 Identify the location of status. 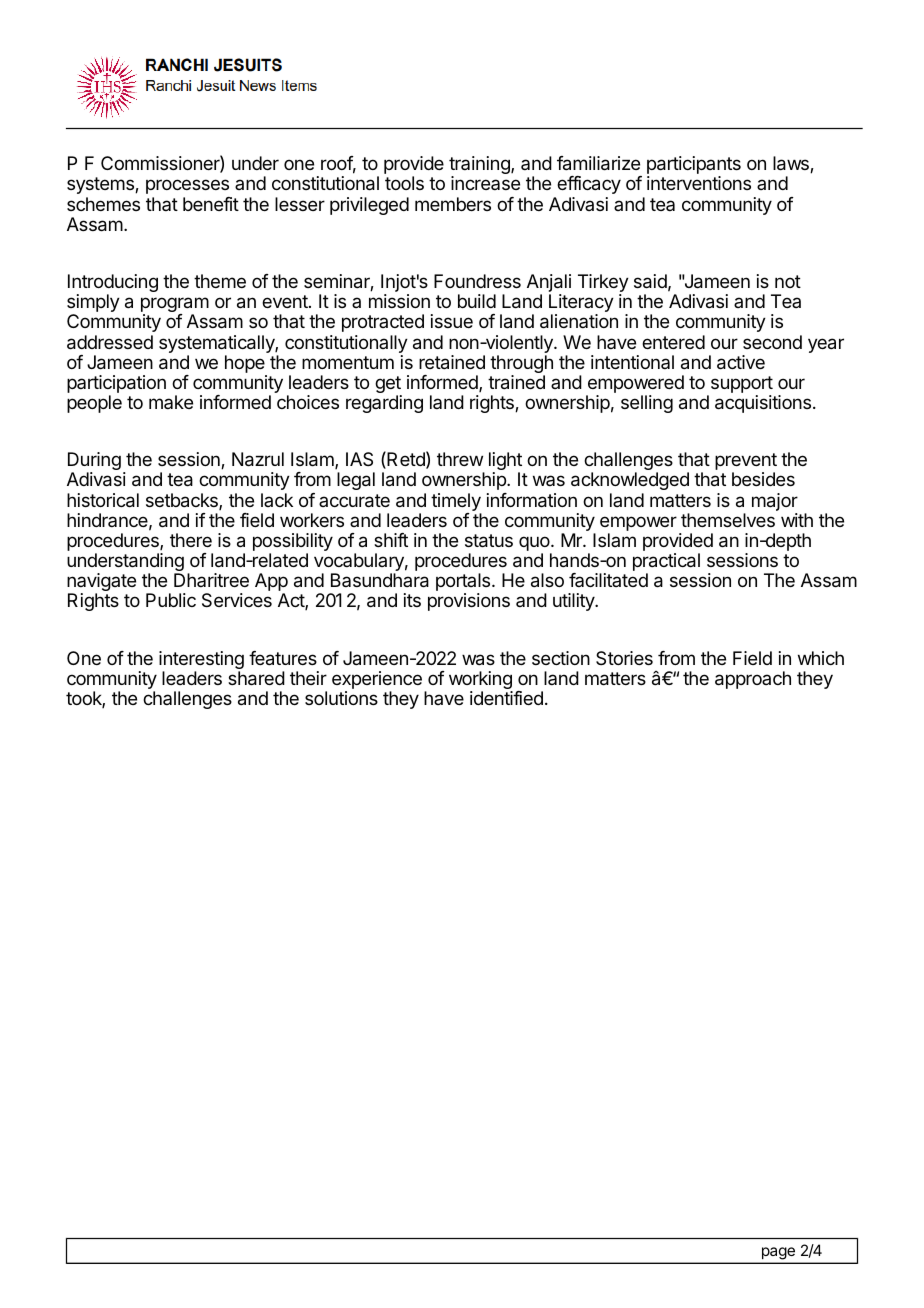
(489, 541).
